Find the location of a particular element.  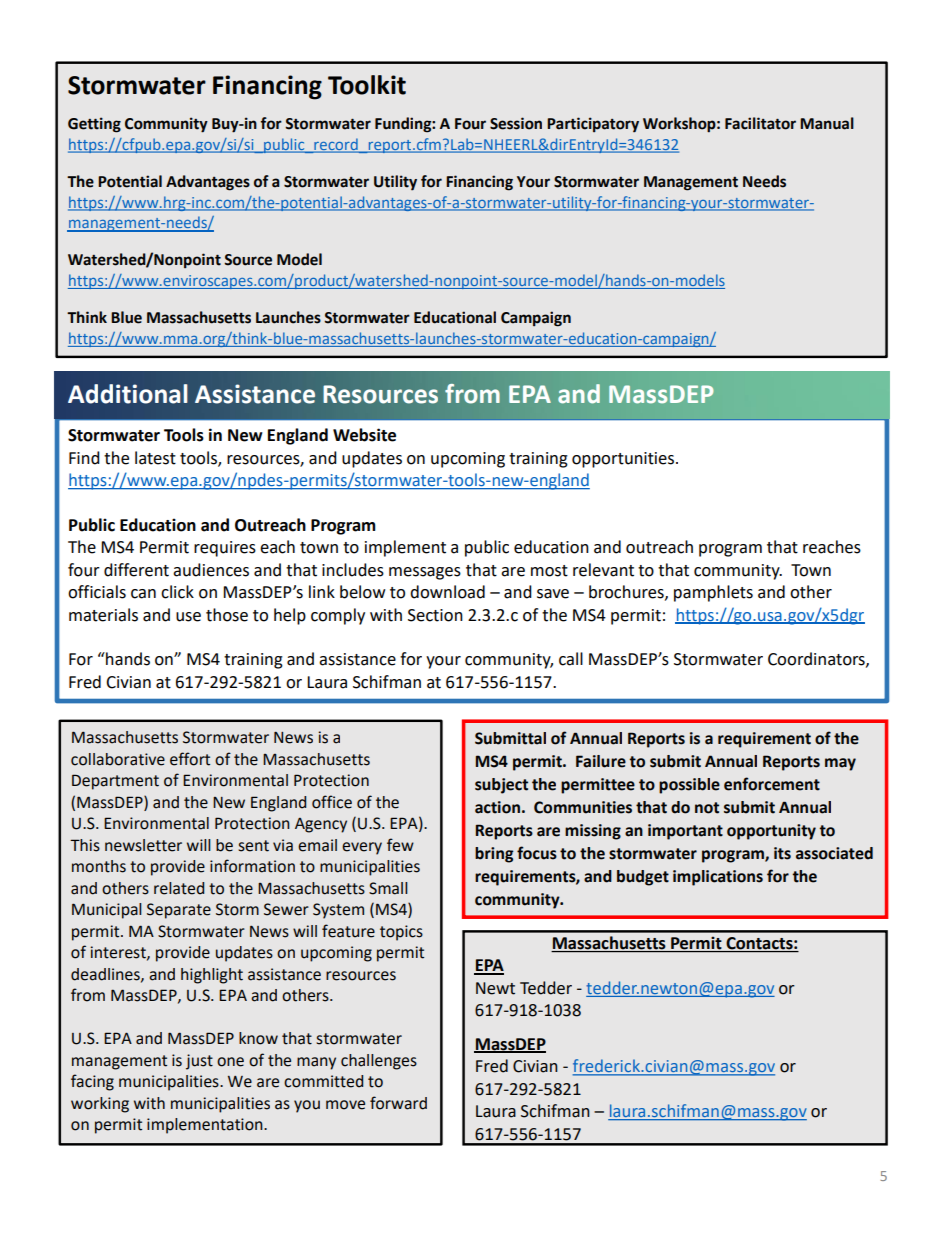

Facilitator is located at coordinates (760, 123).
